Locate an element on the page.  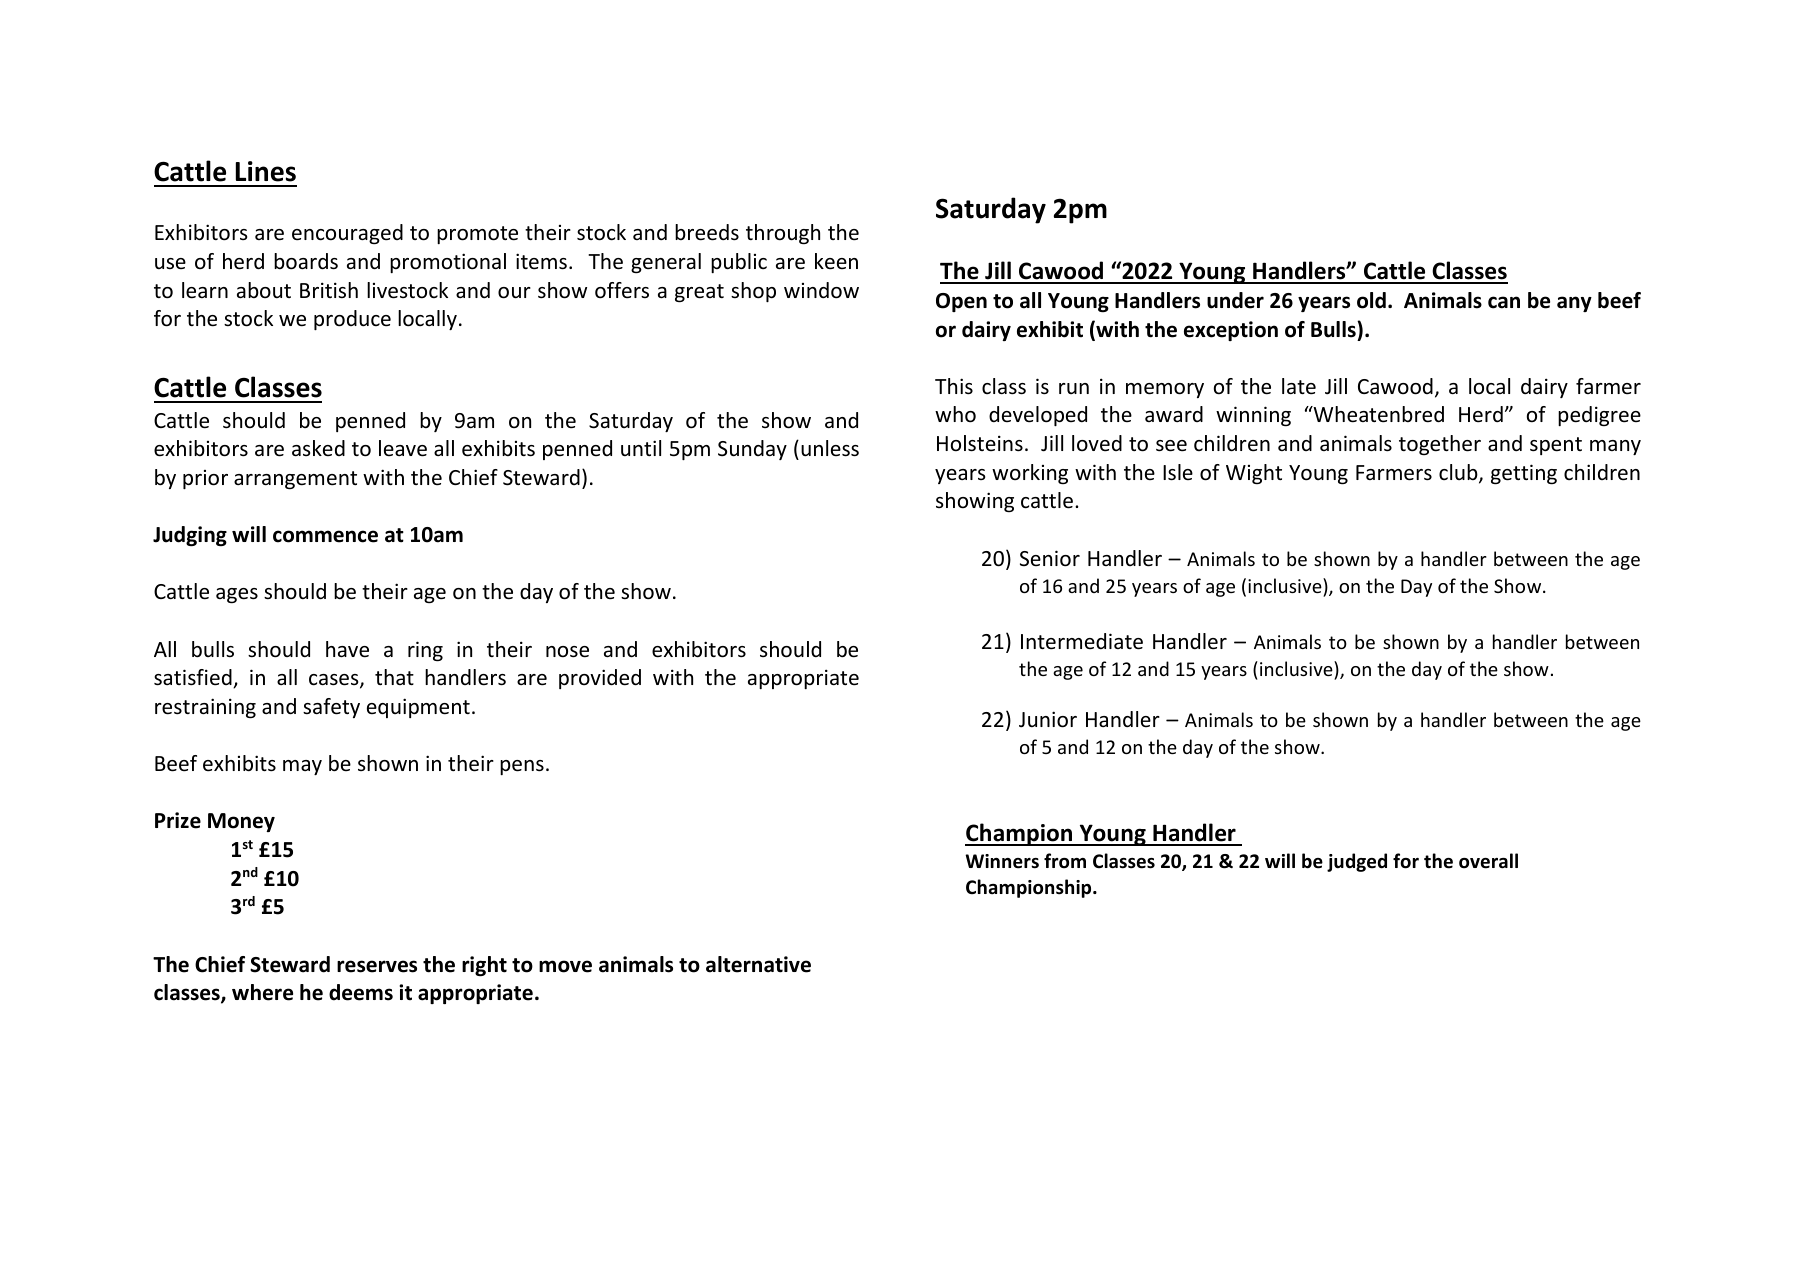
boards is located at coordinates (306, 261).
